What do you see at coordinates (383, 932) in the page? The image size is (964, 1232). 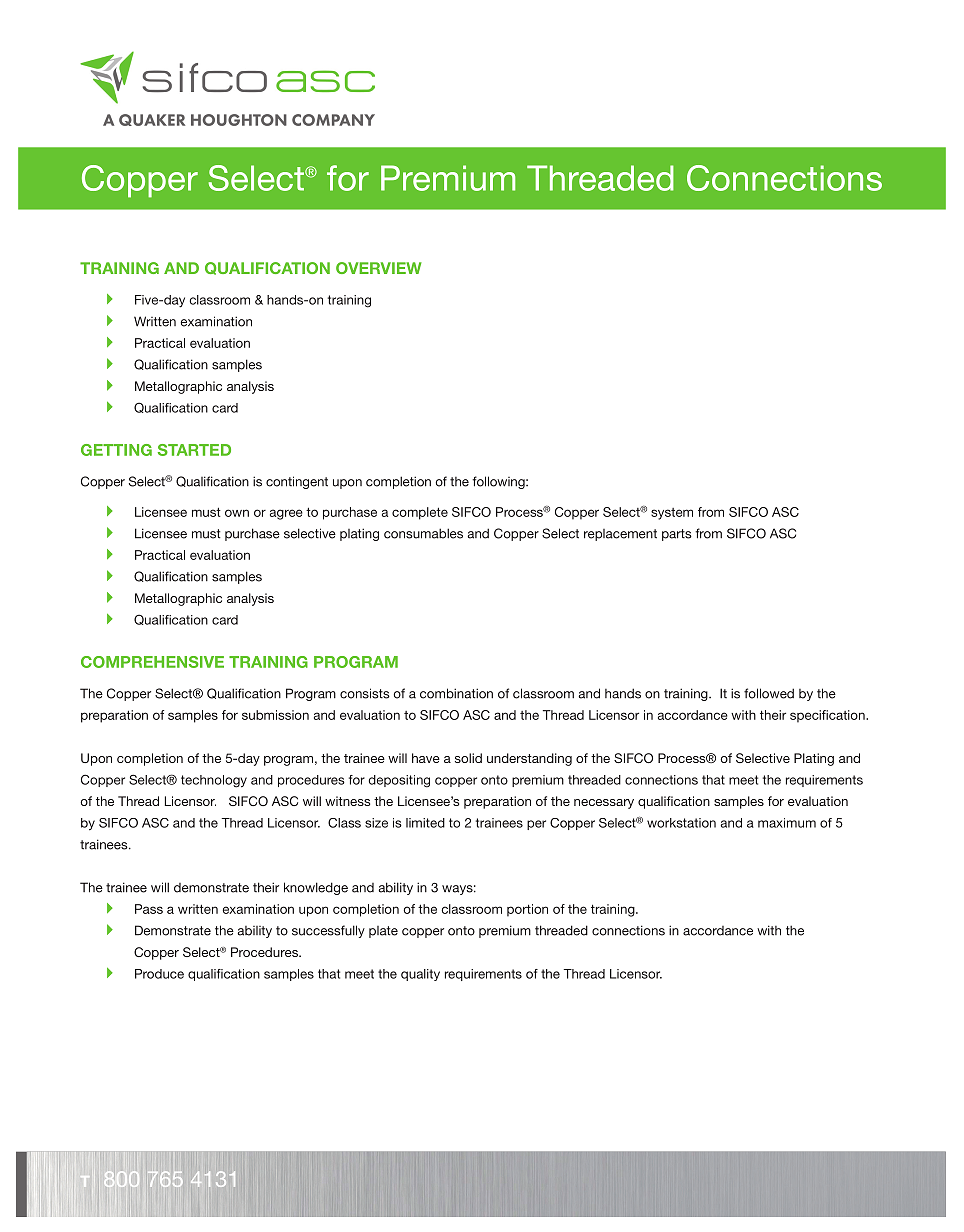 I see `plate` at bounding box center [383, 932].
